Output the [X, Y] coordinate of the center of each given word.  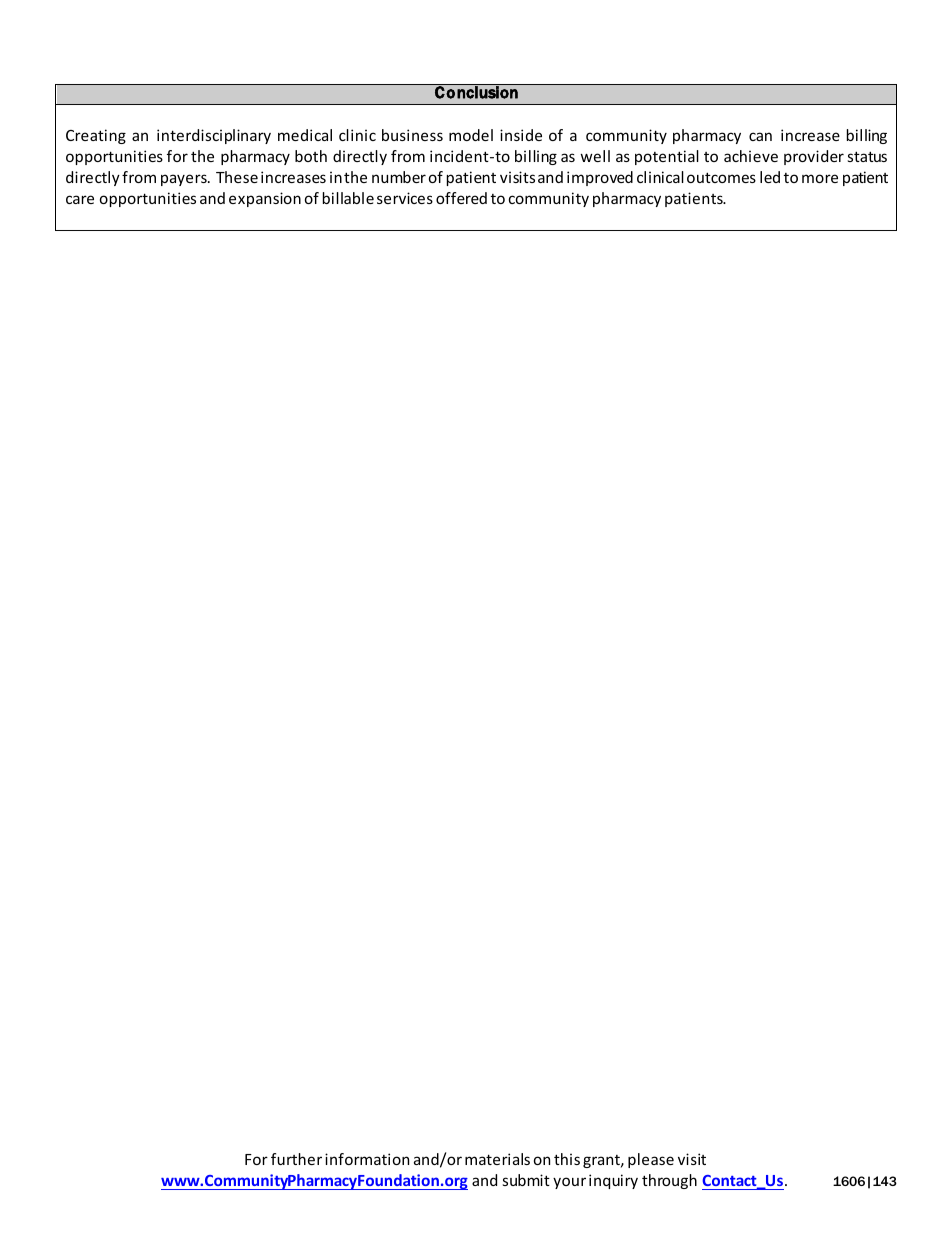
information [367, 1159]
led [770, 177]
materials [497, 1159]
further [296, 1159]
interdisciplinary [214, 136]
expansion [265, 199]
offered [461, 198]
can [760, 136]
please [651, 1160]
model [471, 135]
